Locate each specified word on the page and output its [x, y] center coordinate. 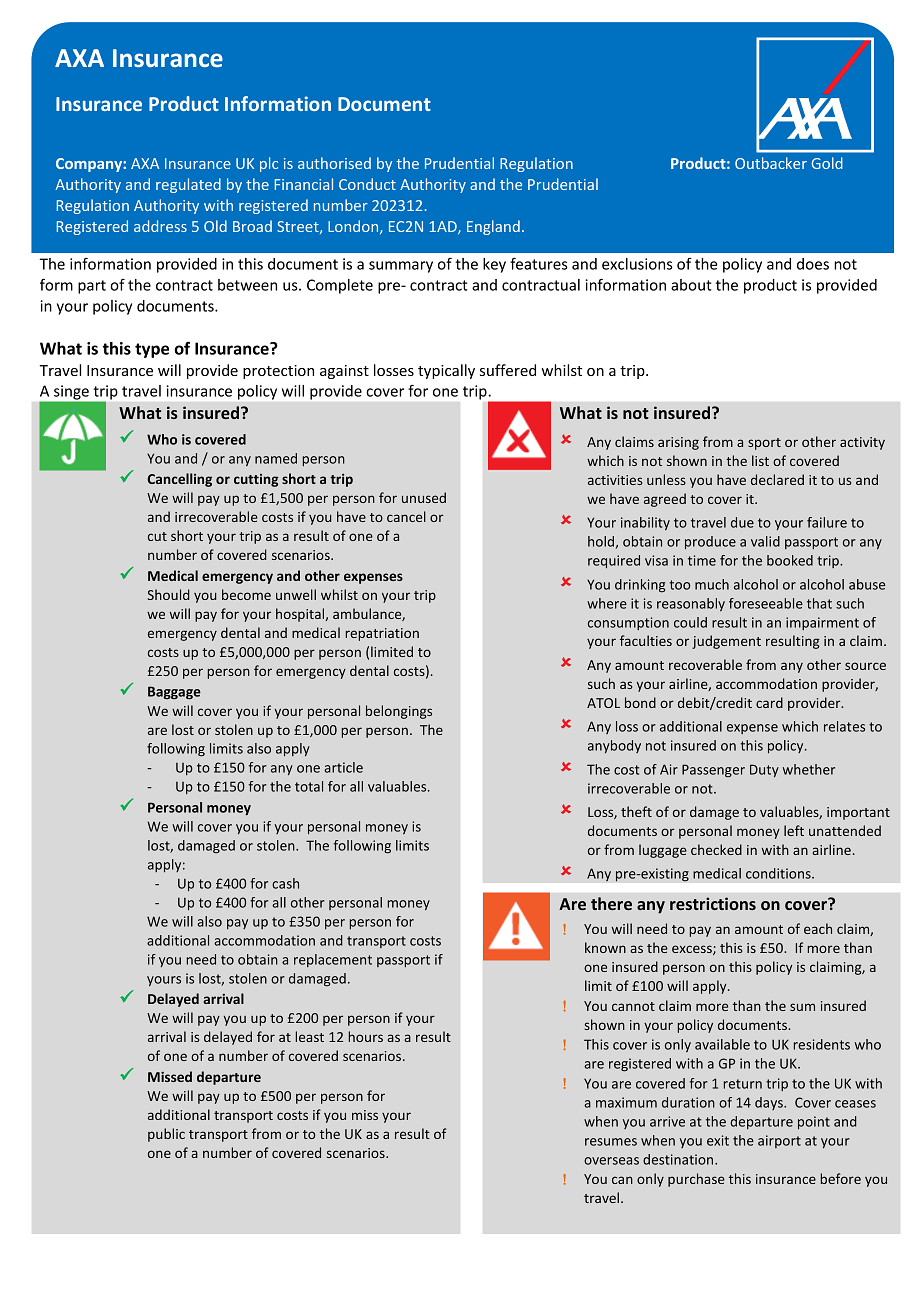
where [607, 603]
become [246, 594]
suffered [508, 370]
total [309, 786]
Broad [252, 226]
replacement [333, 960]
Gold [827, 163]
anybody [614, 746]
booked [790, 560]
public [166, 1135]
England [493, 227]
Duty [764, 770]
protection [278, 372]
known [605, 947]
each [818, 928]
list [760, 460]
